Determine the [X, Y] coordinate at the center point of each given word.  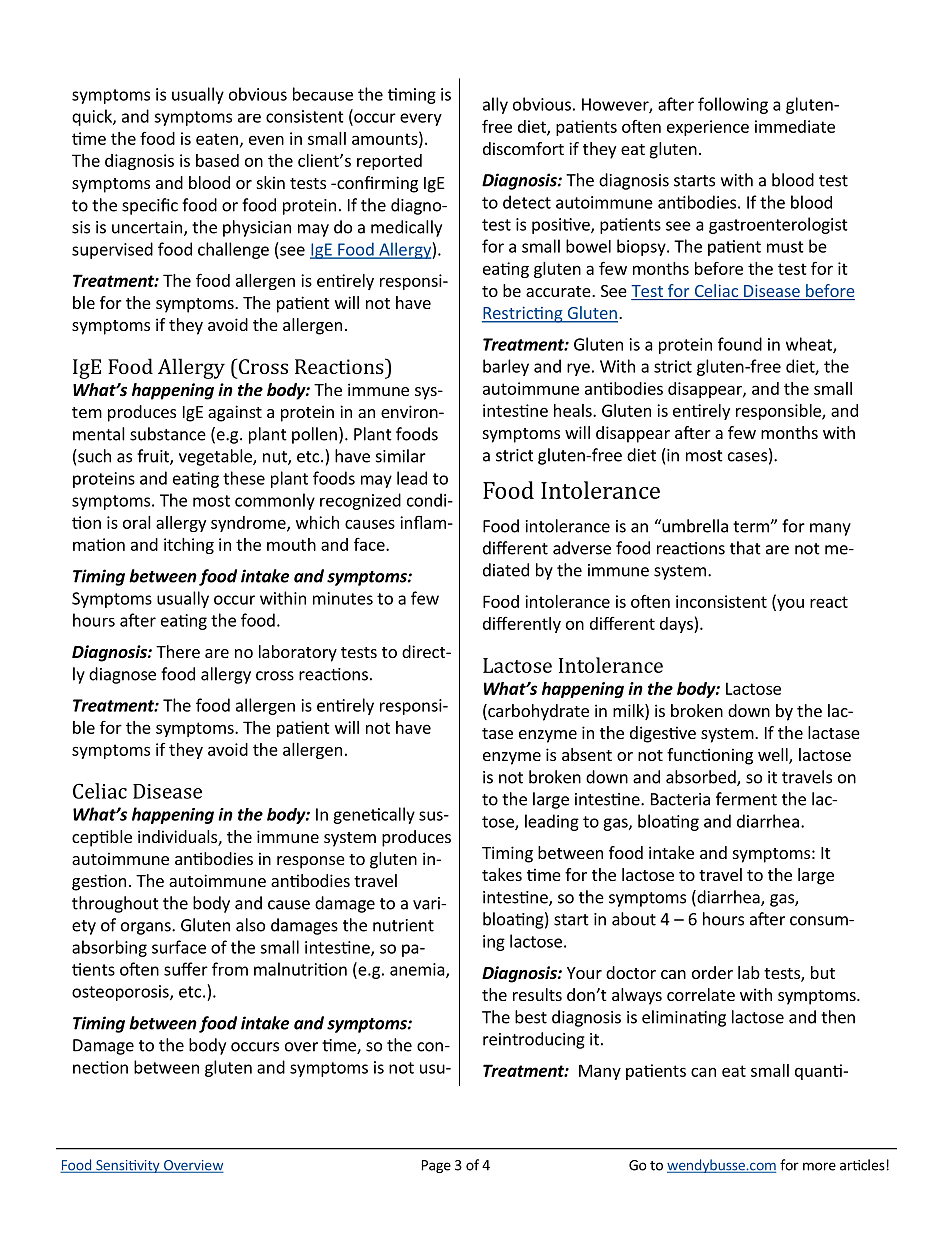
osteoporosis [121, 993]
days [677, 625]
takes [502, 874]
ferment [746, 799]
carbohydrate [537, 712]
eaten [217, 139]
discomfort [523, 148]
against [235, 413]
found [740, 344]
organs [147, 928]
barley [506, 367]
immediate [795, 126]
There [178, 651]
